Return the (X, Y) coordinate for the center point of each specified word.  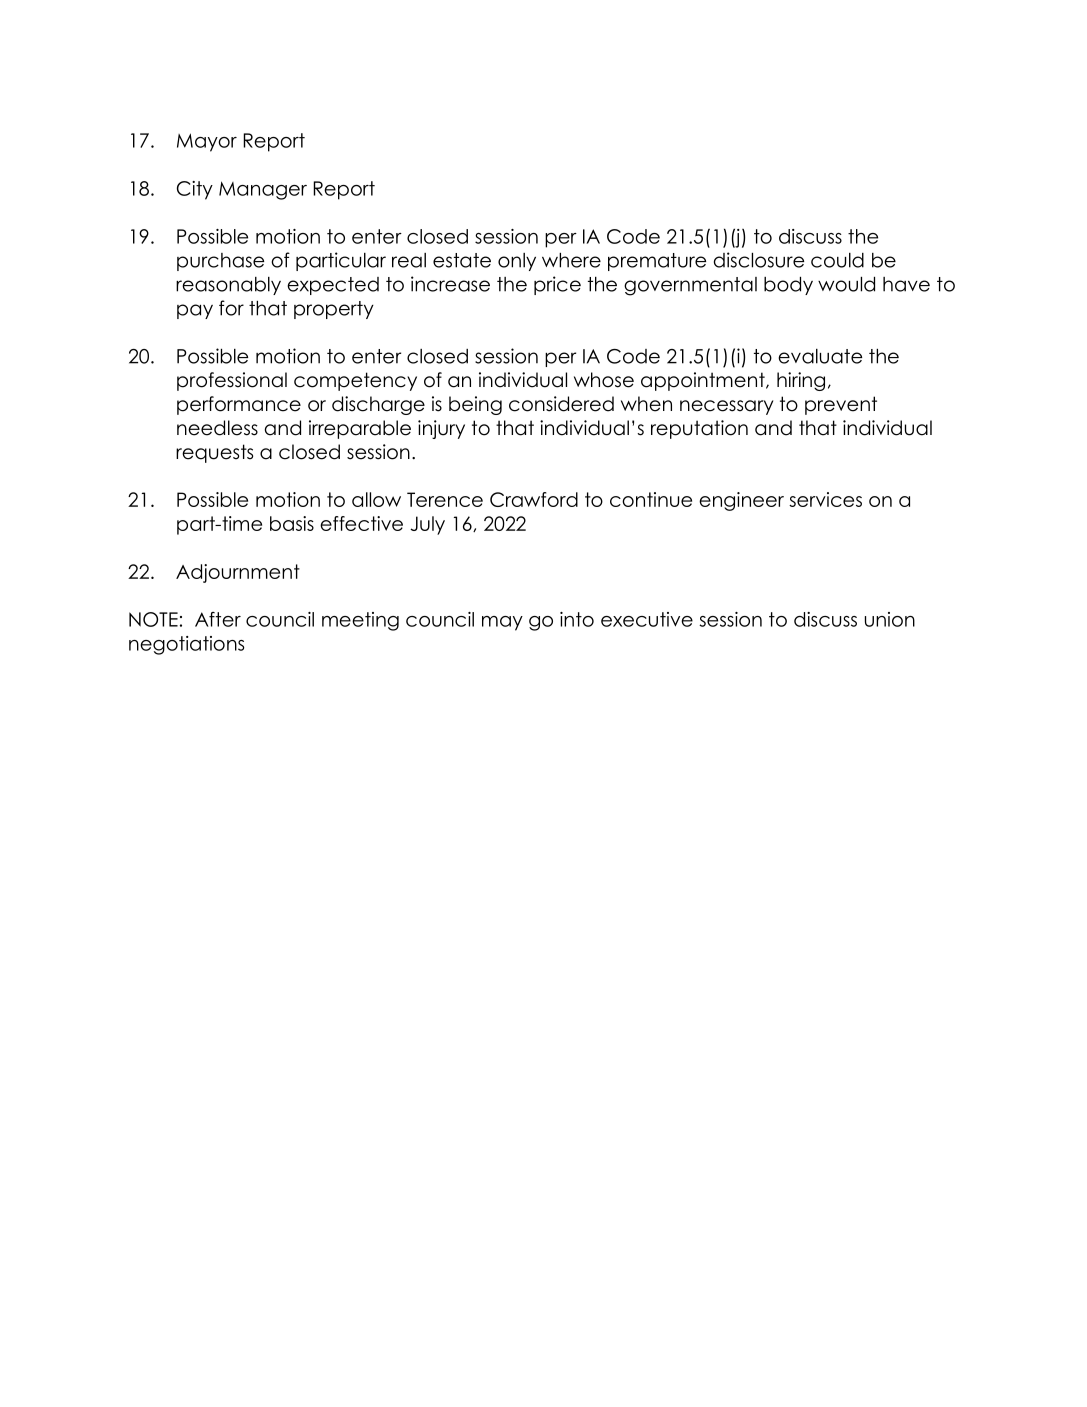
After (218, 619)
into (577, 619)
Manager (263, 190)
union (890, 619)
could (837, 260)
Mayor (207, 142)
